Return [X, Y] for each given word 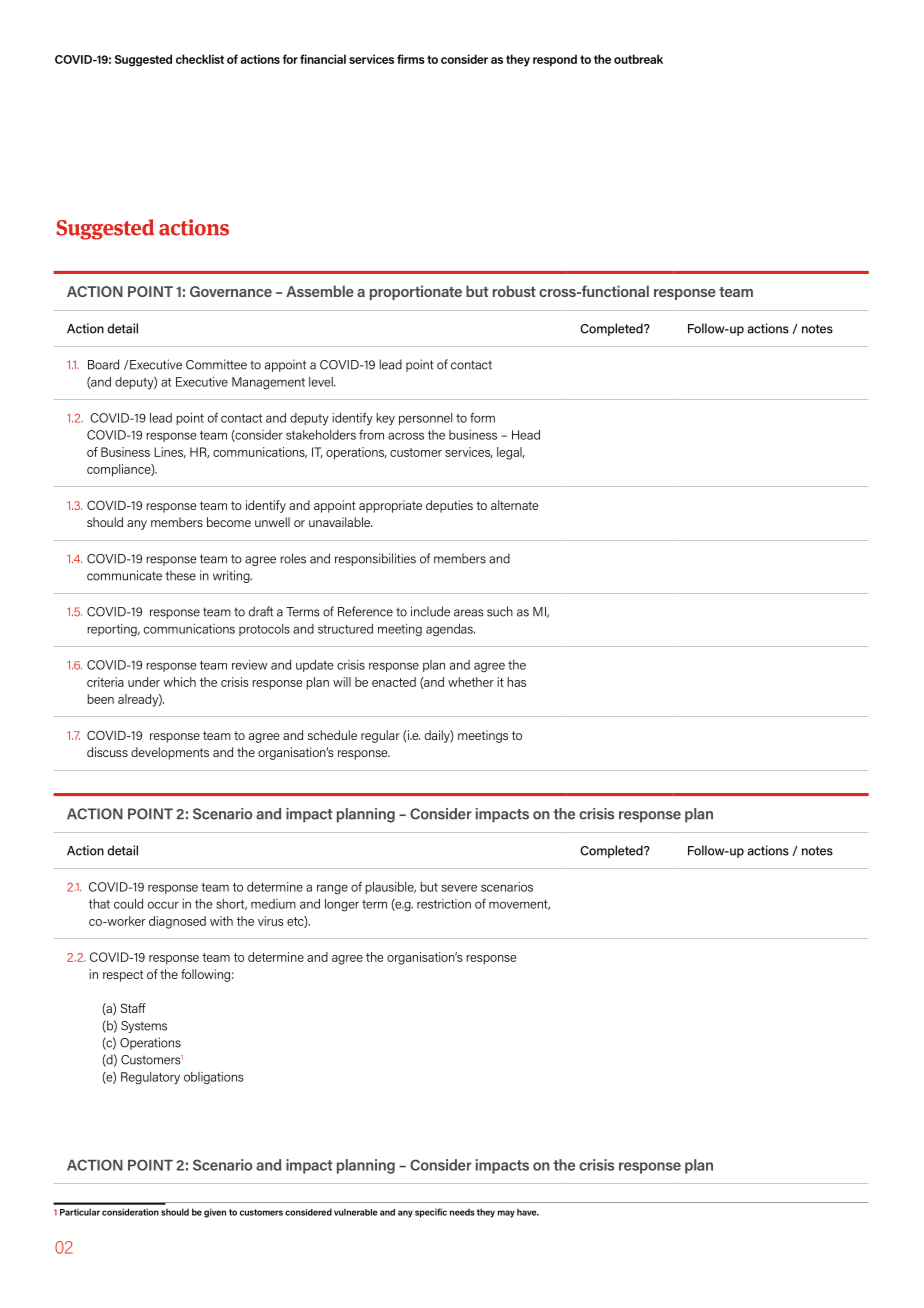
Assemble [320, 291]
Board [103, 364]
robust [514, 291]
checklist [200, 59]
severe [459, 888]
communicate [124, 575]
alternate [514, 505]
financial [323, 59]
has [516, 682]
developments [170, 753]
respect [123, 976]
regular [380, 736]
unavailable [340, 522]
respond [555, 60]
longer [342, 905]
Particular [80, 1212]
